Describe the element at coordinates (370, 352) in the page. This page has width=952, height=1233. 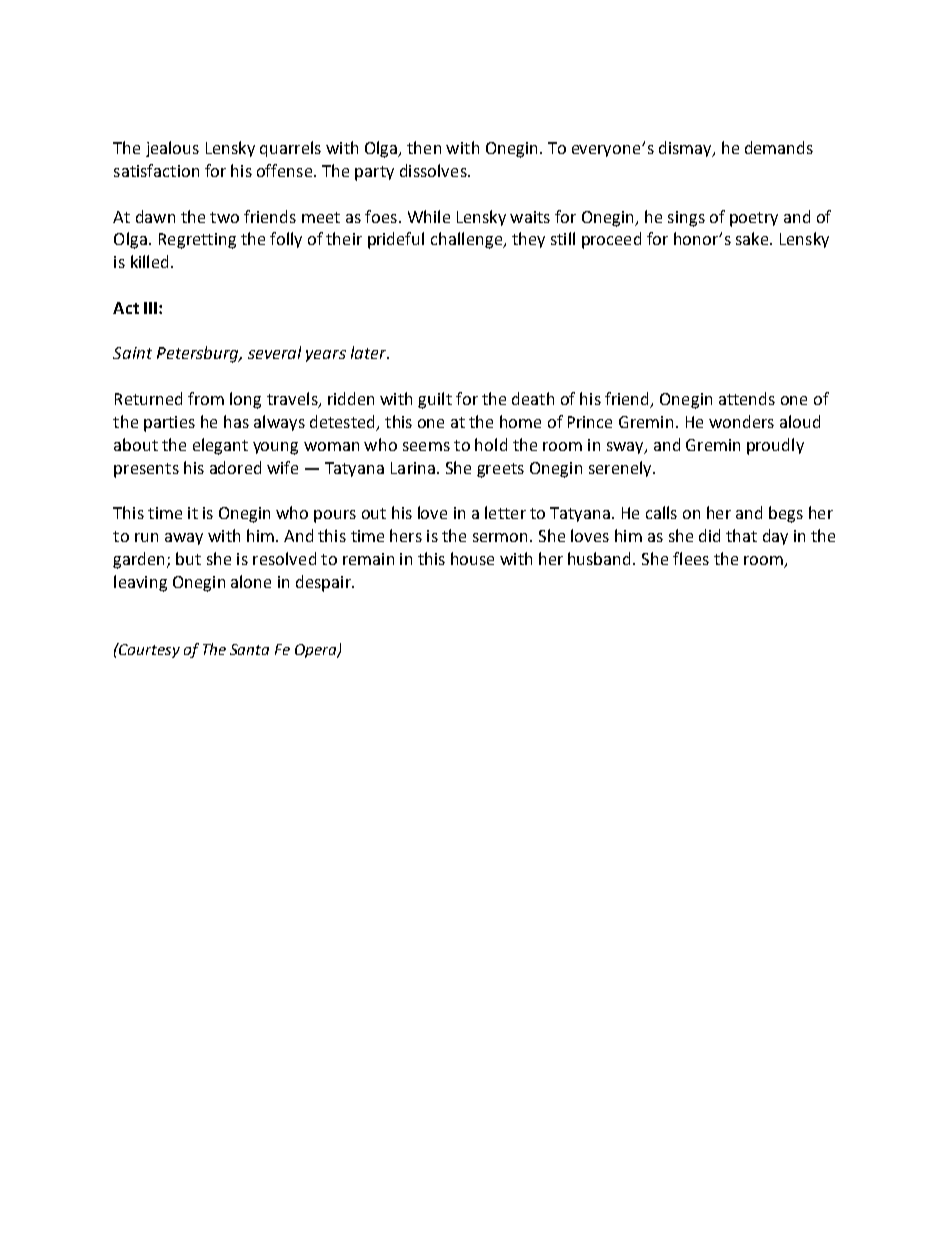
I see `later` at that location.
